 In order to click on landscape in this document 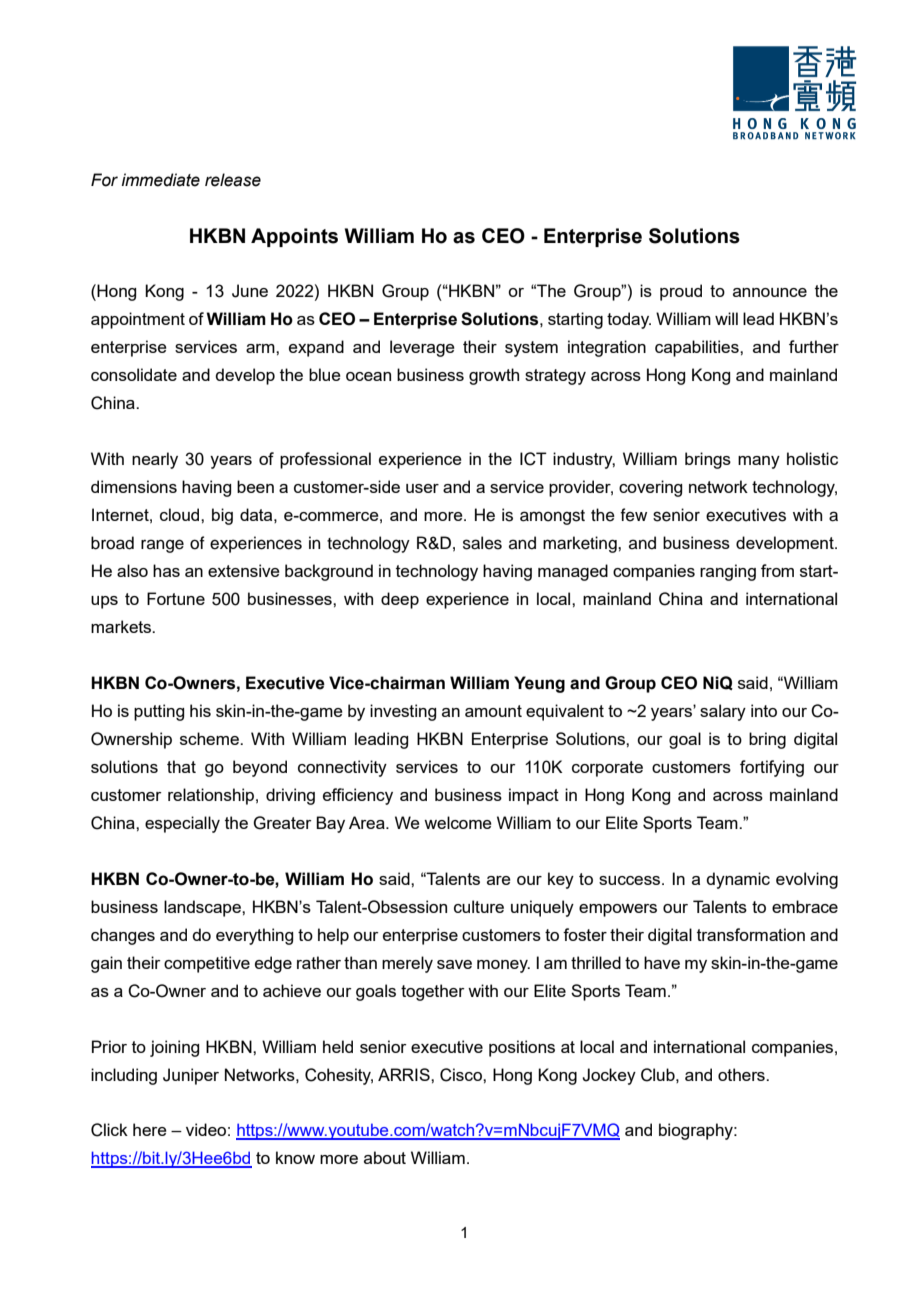, I will do `click(203, 908)`.
